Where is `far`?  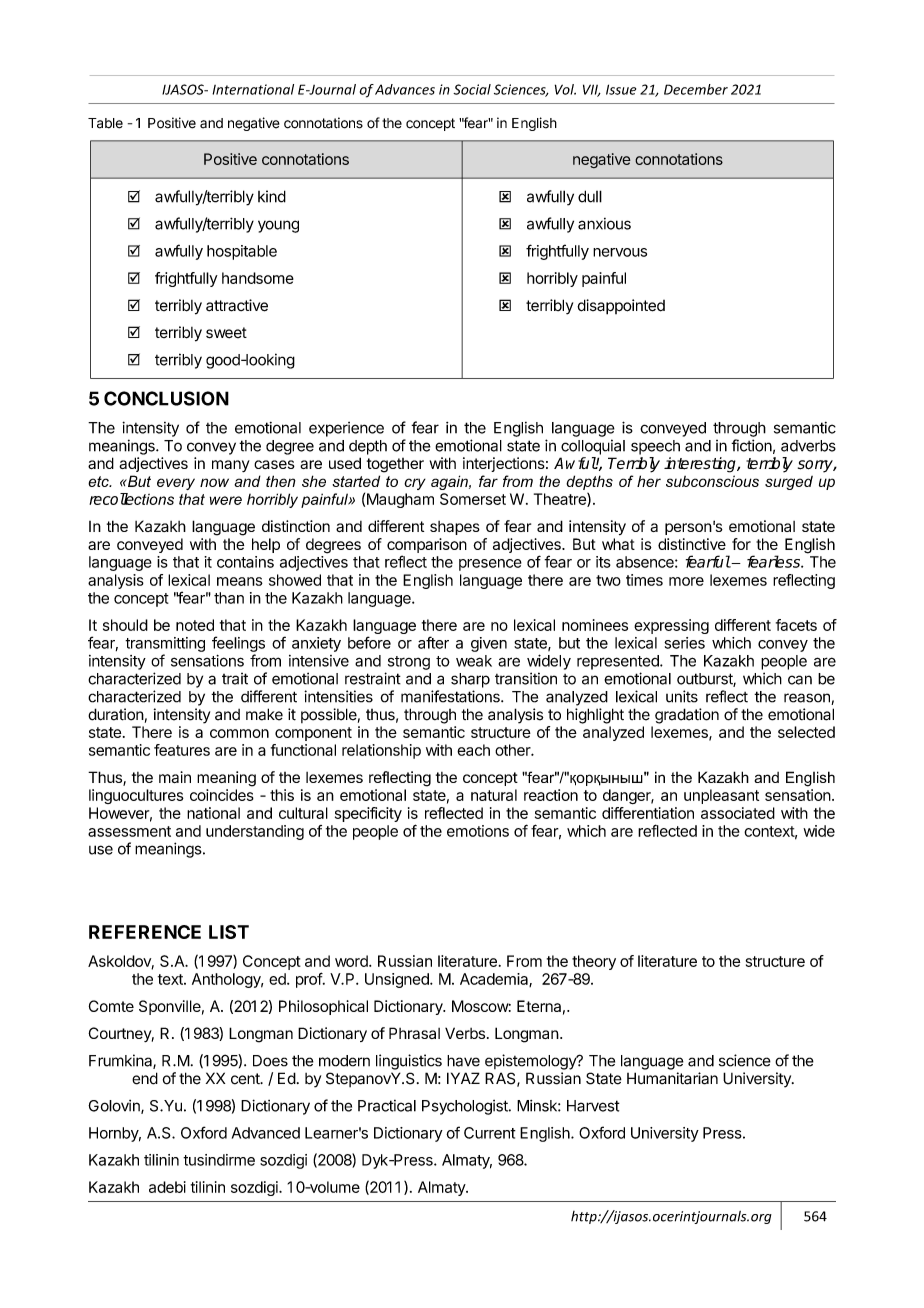
far is located at coordinates (488, 481).
